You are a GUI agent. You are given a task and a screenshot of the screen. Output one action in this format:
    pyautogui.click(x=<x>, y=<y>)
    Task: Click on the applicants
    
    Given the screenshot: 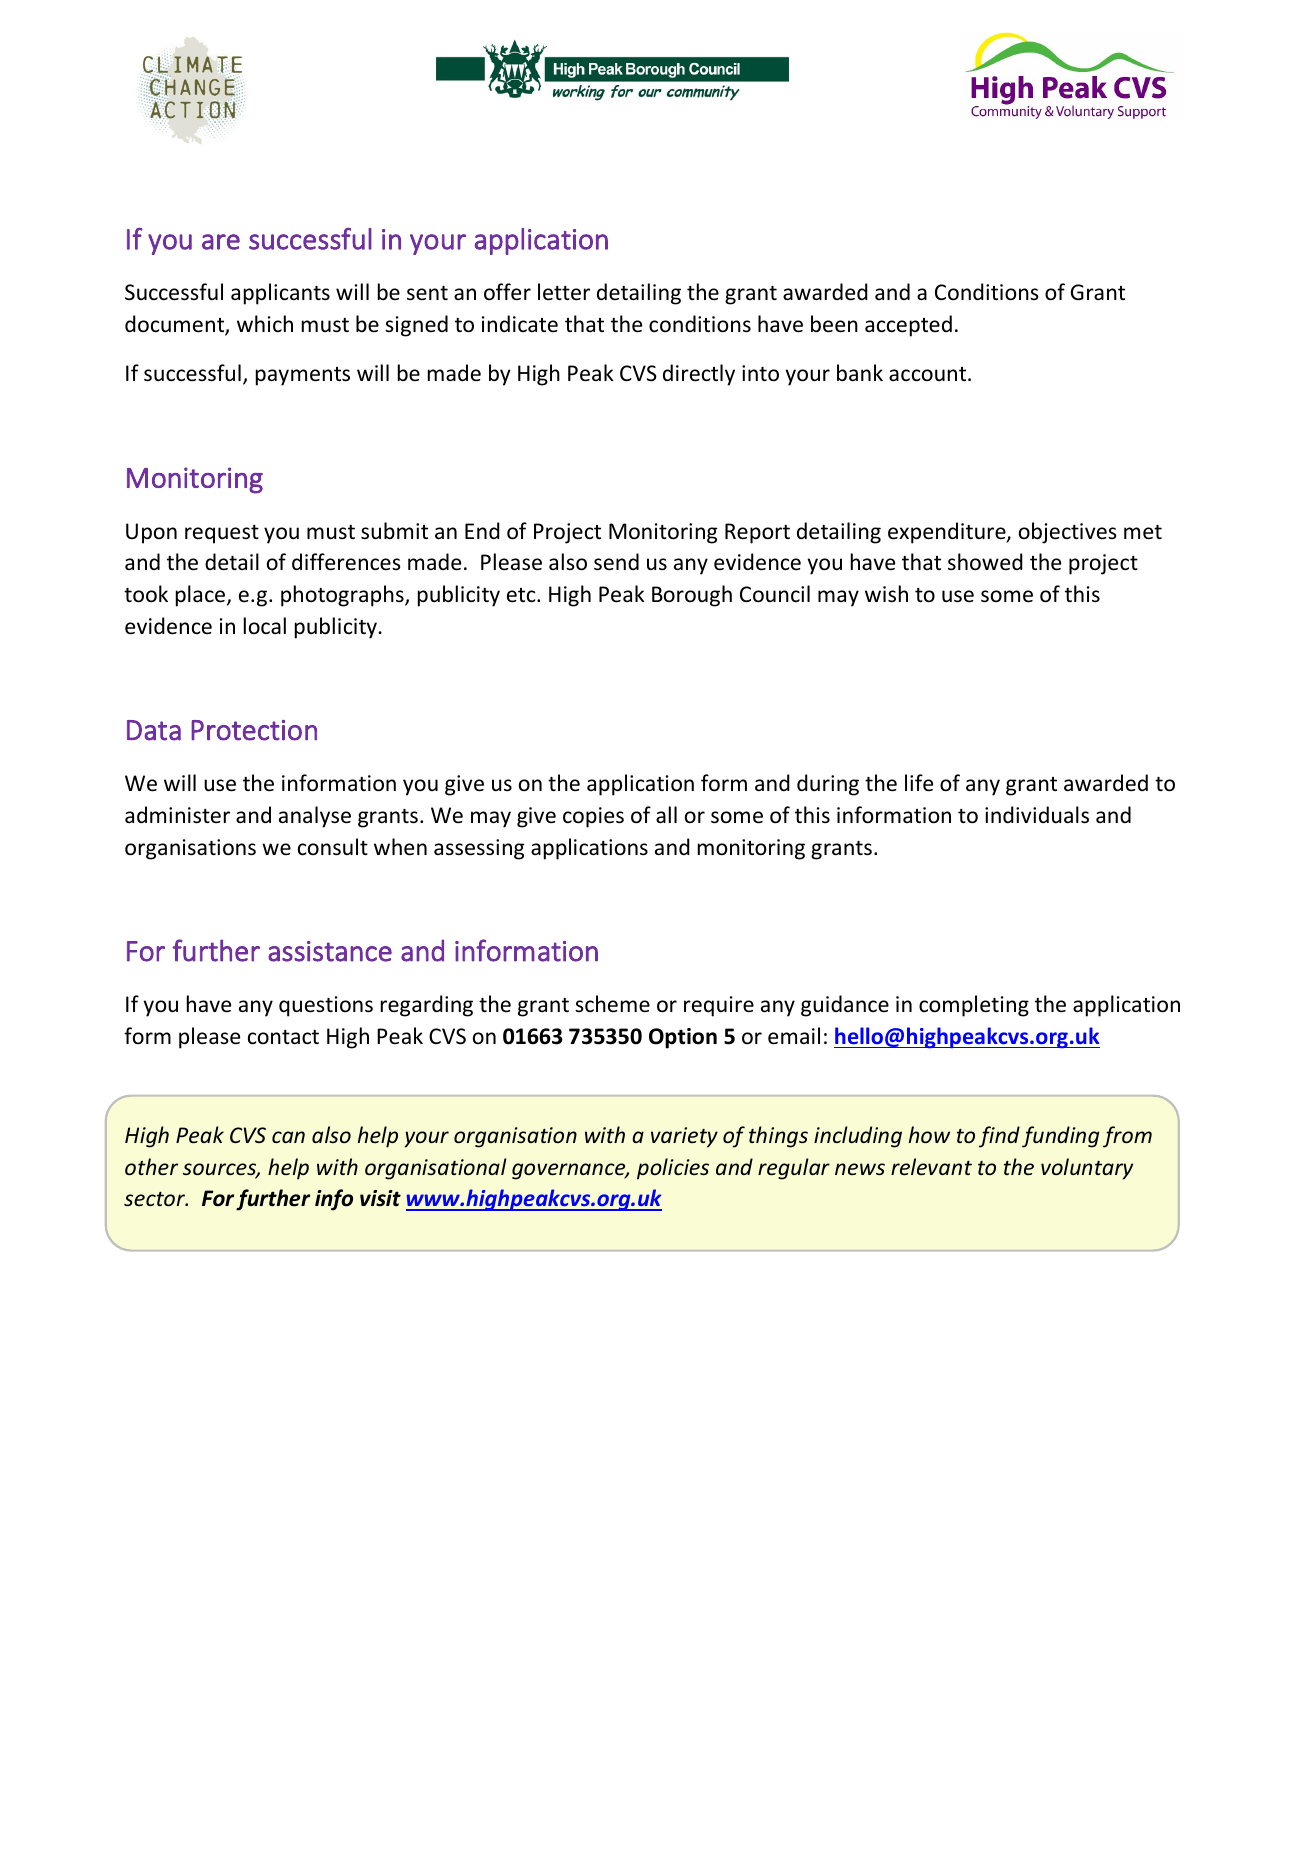 What is the action you would take?
    pyautogui.click(x=280, y=294)
